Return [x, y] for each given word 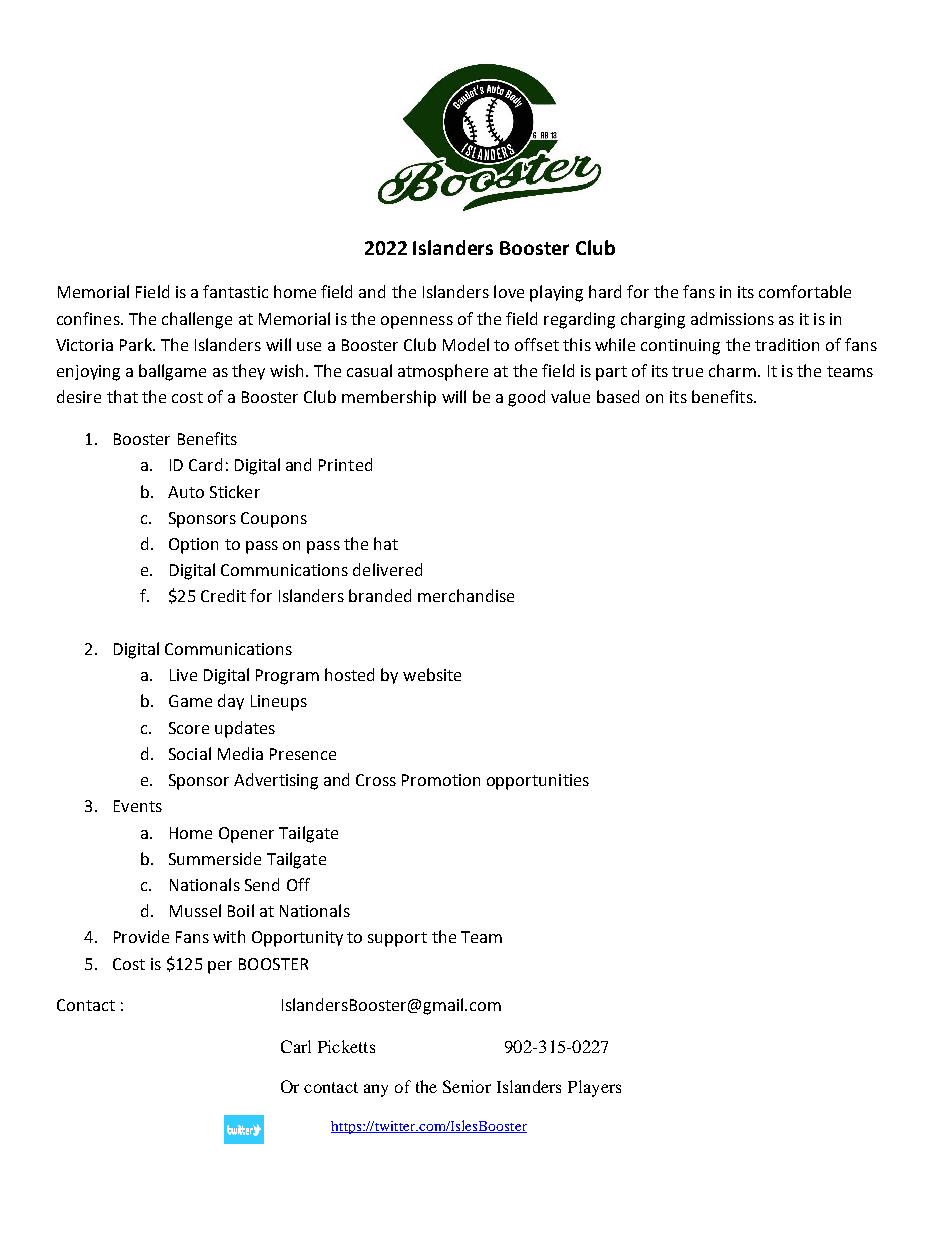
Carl [296, 1046]
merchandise [466, 595]
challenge [197, 320]
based [618, 396]
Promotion [441, 780]
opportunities [538, 782]
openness [417, 322]
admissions [732, 318]
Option [193, 546]
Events [138, 806]
